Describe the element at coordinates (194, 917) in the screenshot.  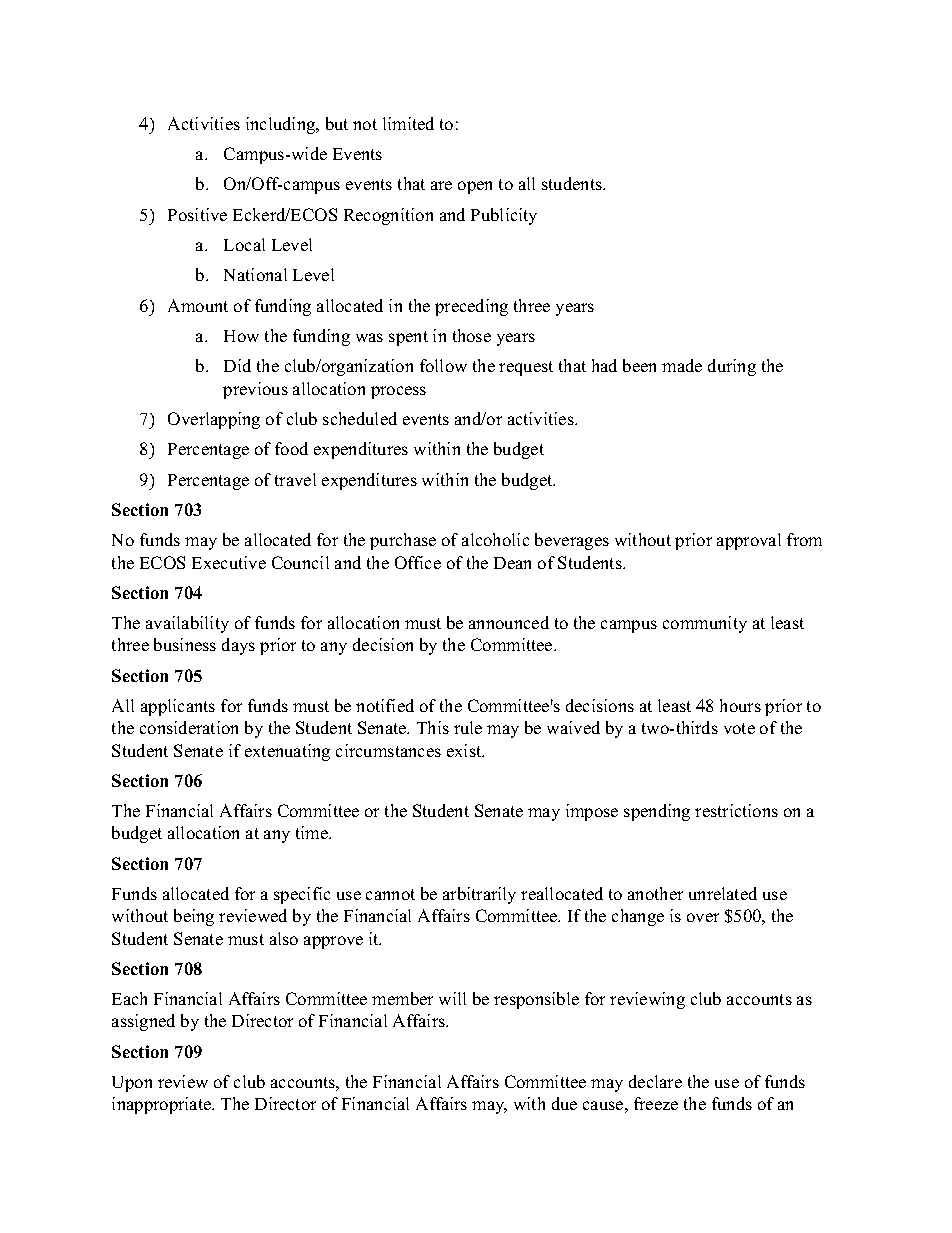
I see `being` at that location.
